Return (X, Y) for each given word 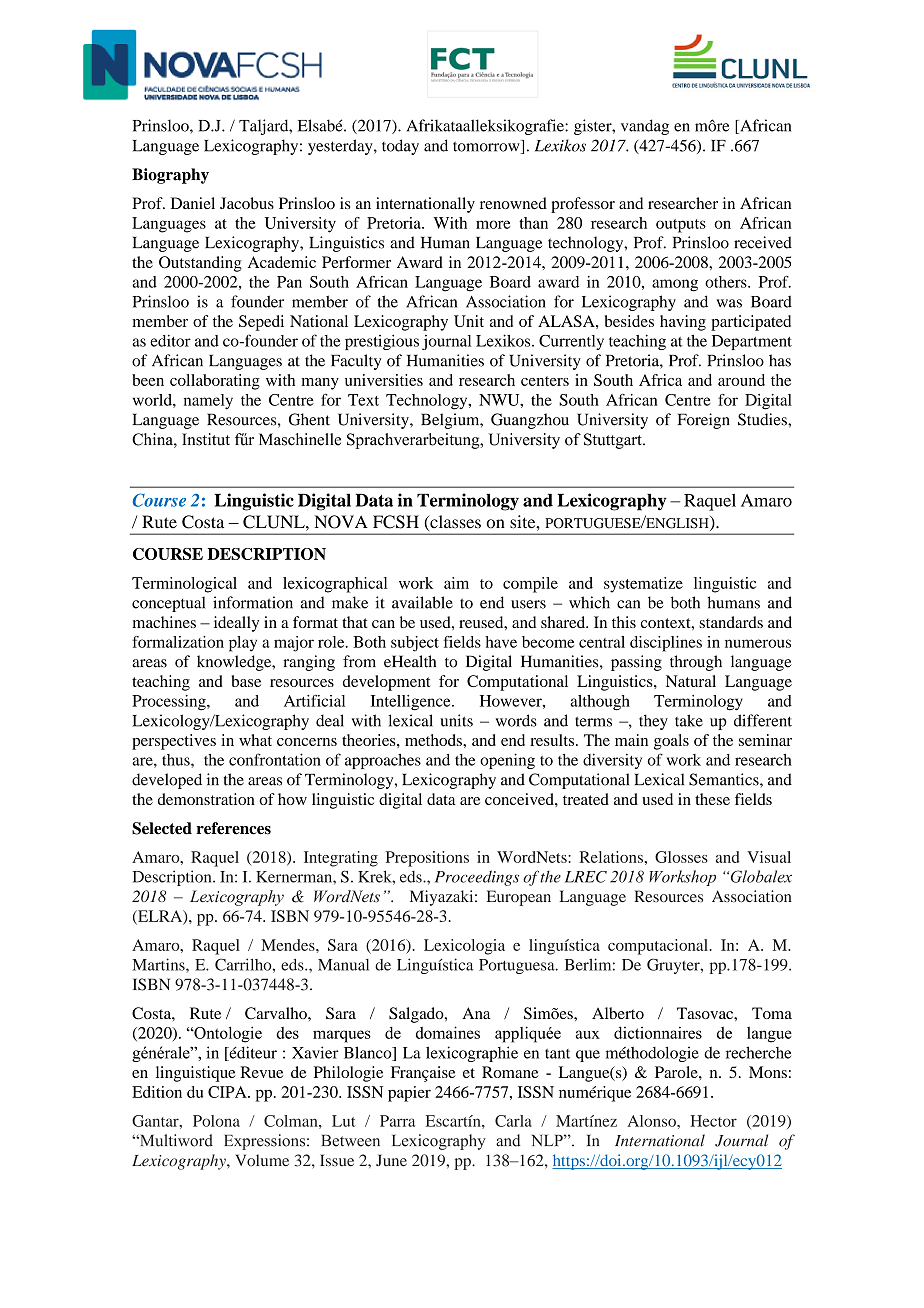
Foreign (704, 421)
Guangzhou (530, 421)
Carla (513, 1121)
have (501, 642)
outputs (681, 226)
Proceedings (477, 878)
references (233, 828)
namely (208, 402)
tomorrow (487, 147)
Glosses (681, 857)
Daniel (193, 203)
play (243, 644)
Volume (262, 1160)
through (696, 663)
